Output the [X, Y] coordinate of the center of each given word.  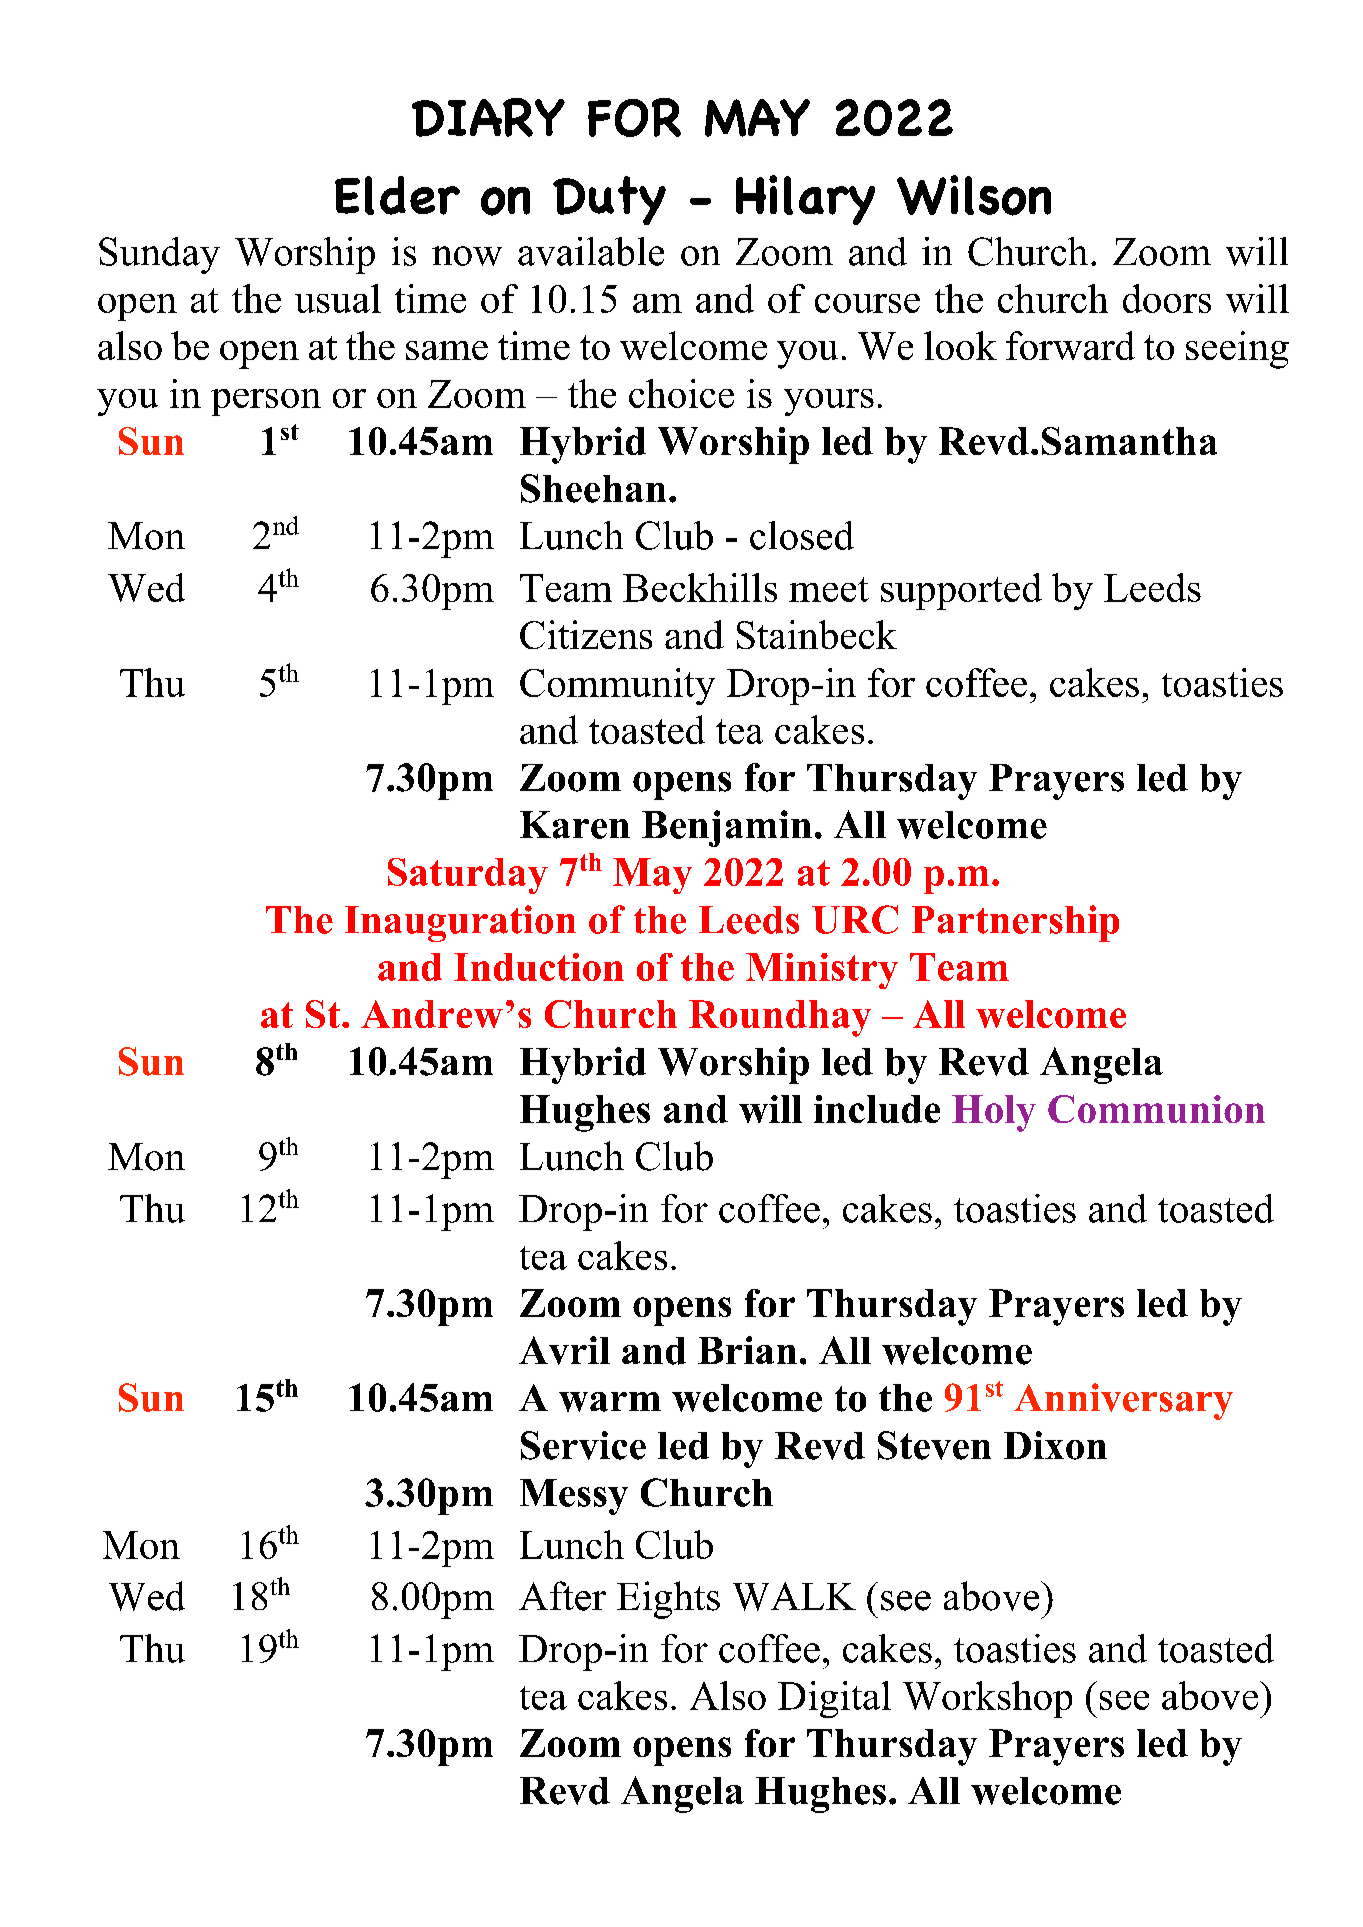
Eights [668, 1600]
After [562, 1596]
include [877, 1109]
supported [961, 591]
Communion [1156, 1109]
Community [617, 686]
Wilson [974, 195]
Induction [539, 967]
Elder [397, 195]
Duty [609, 200]
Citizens [586, 634]
